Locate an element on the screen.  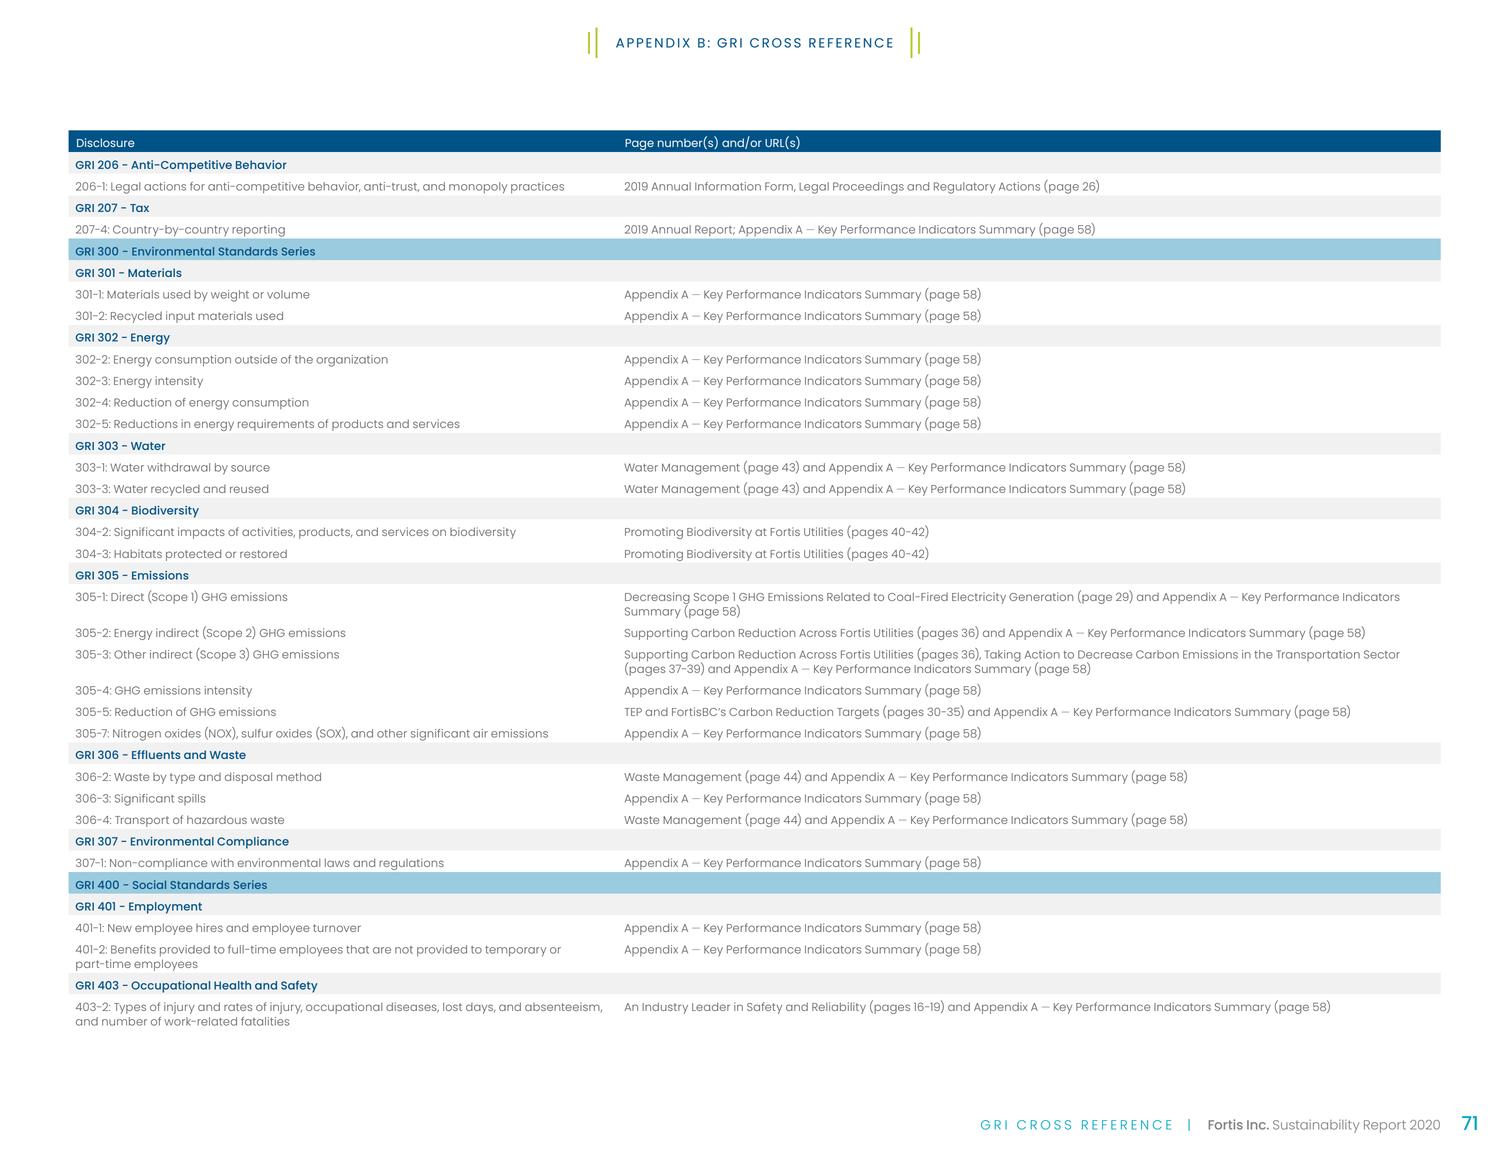
Leader is located at coordinates (711, 1007).
